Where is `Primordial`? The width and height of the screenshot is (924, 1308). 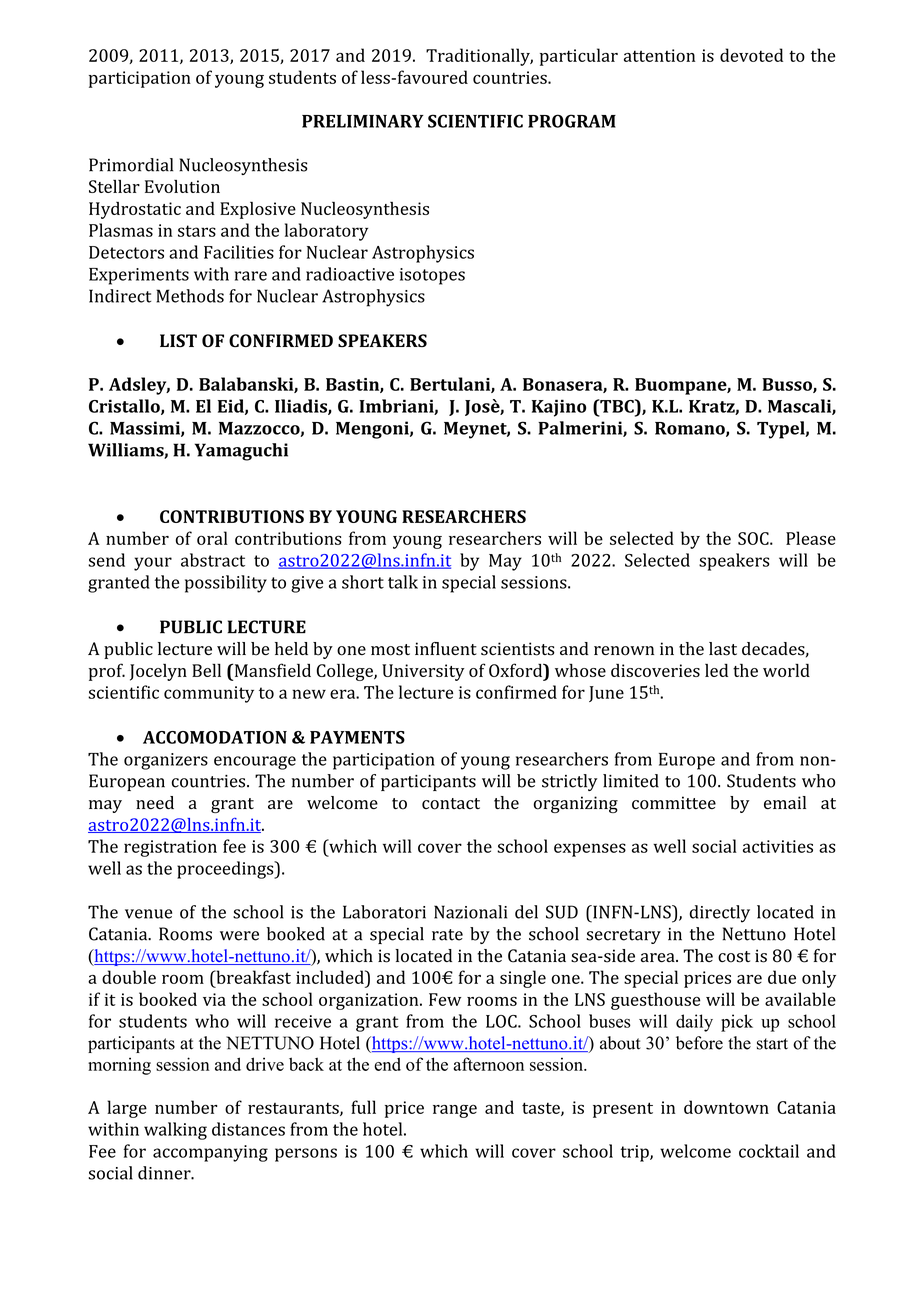
Primordial is located at coordinates (131, 165).
